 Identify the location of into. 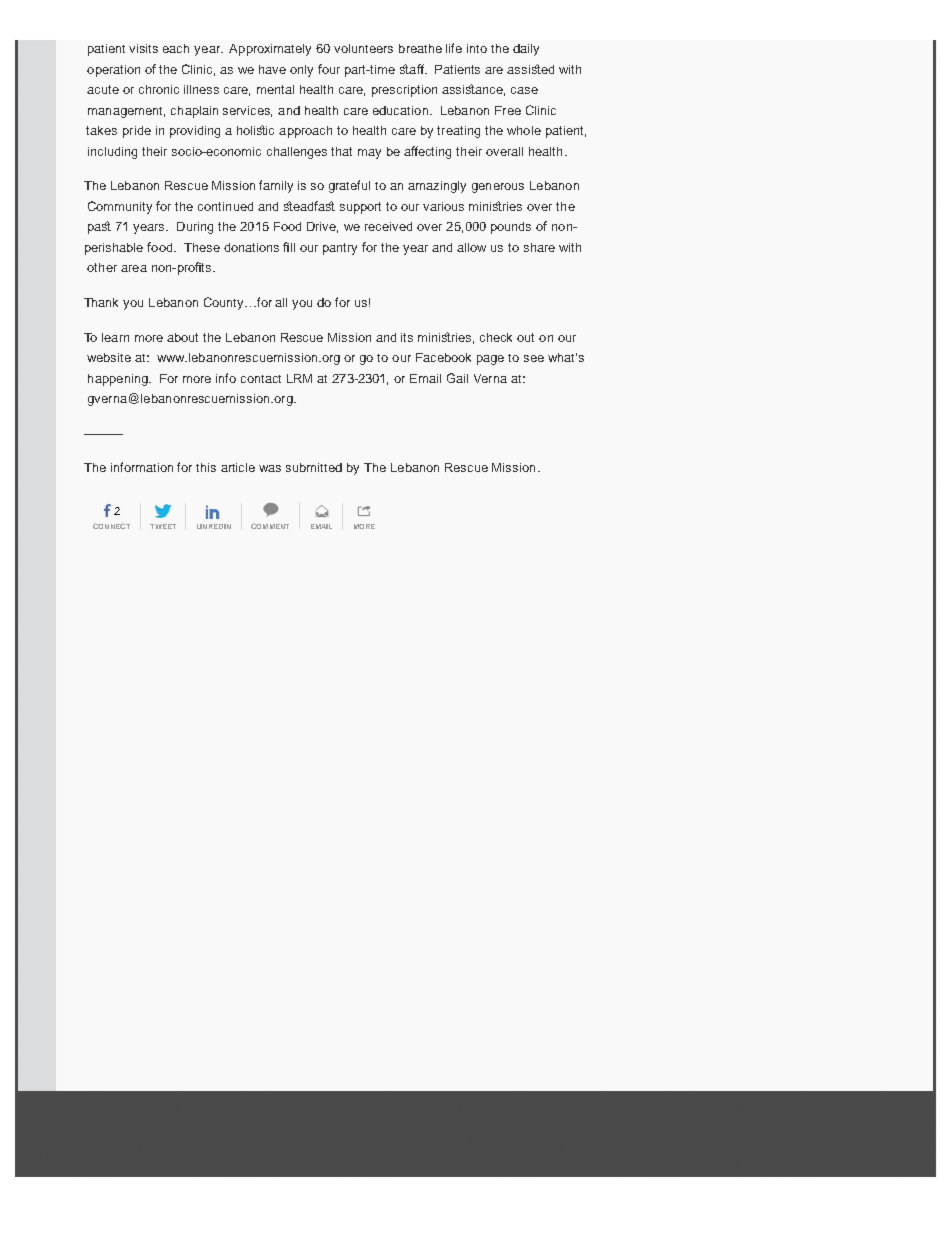
(477, 48).
